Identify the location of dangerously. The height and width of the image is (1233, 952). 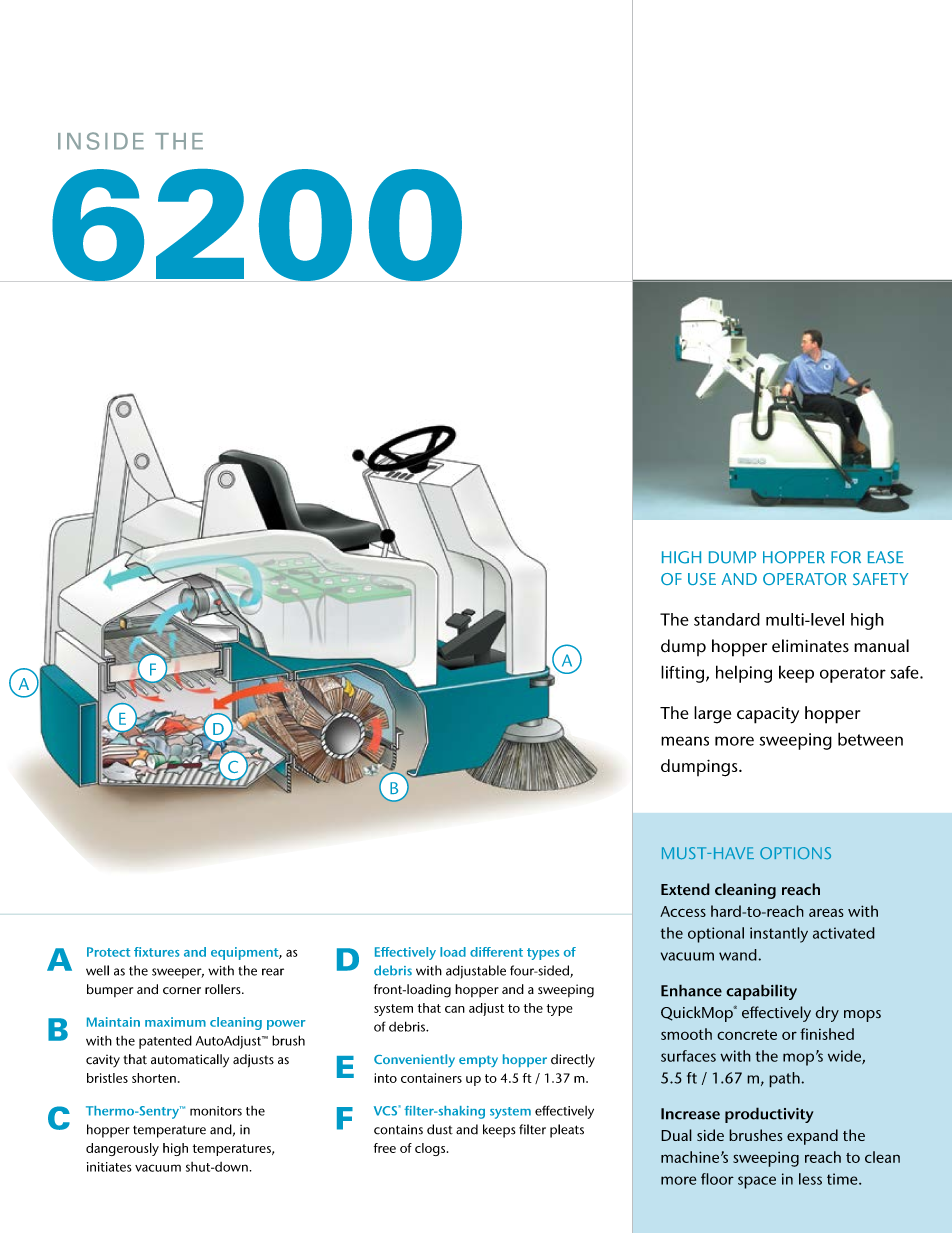
(122, 1149).
